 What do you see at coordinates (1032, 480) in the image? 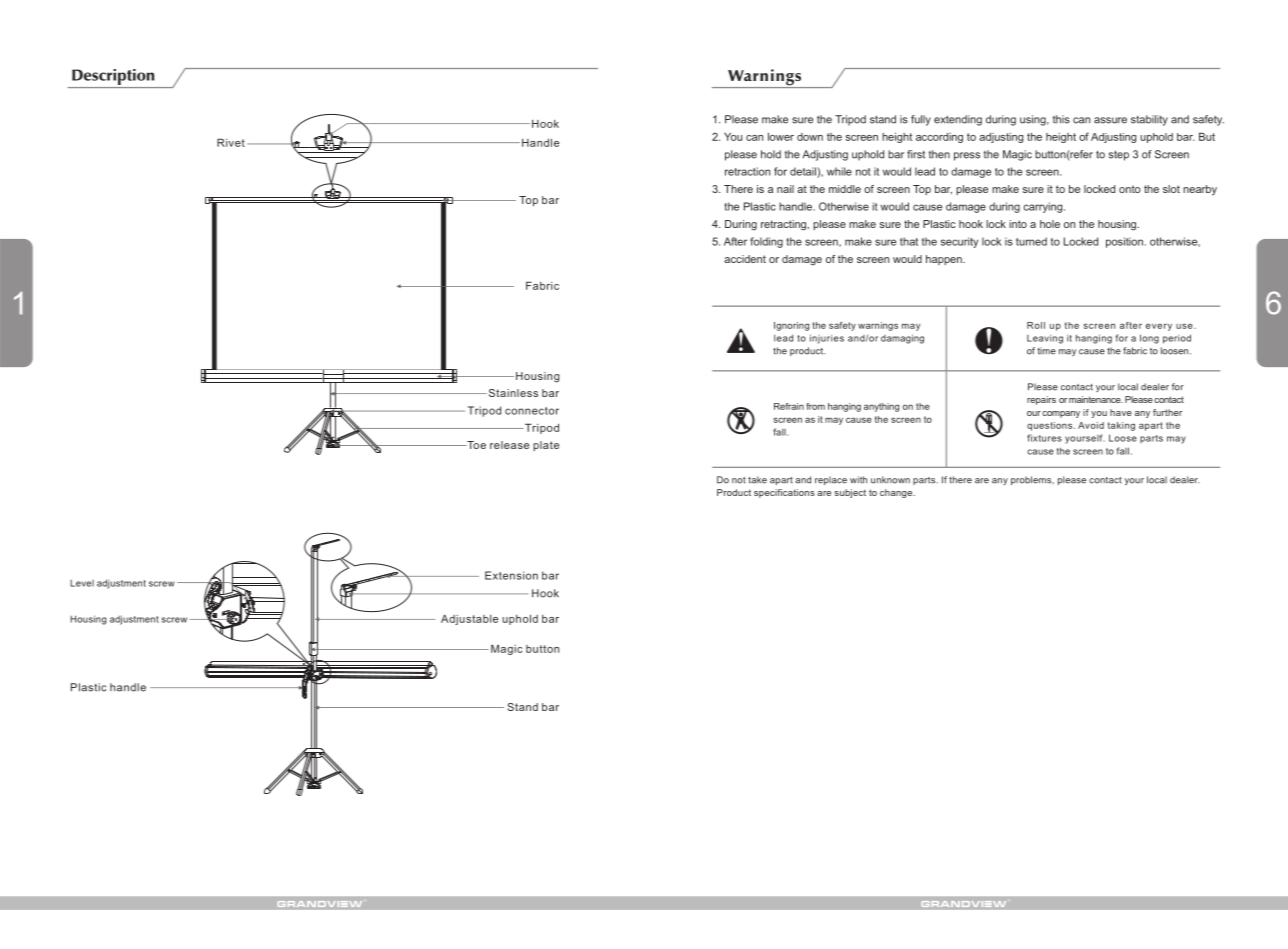
I see `problems` at bounding box center [1032, 480].
